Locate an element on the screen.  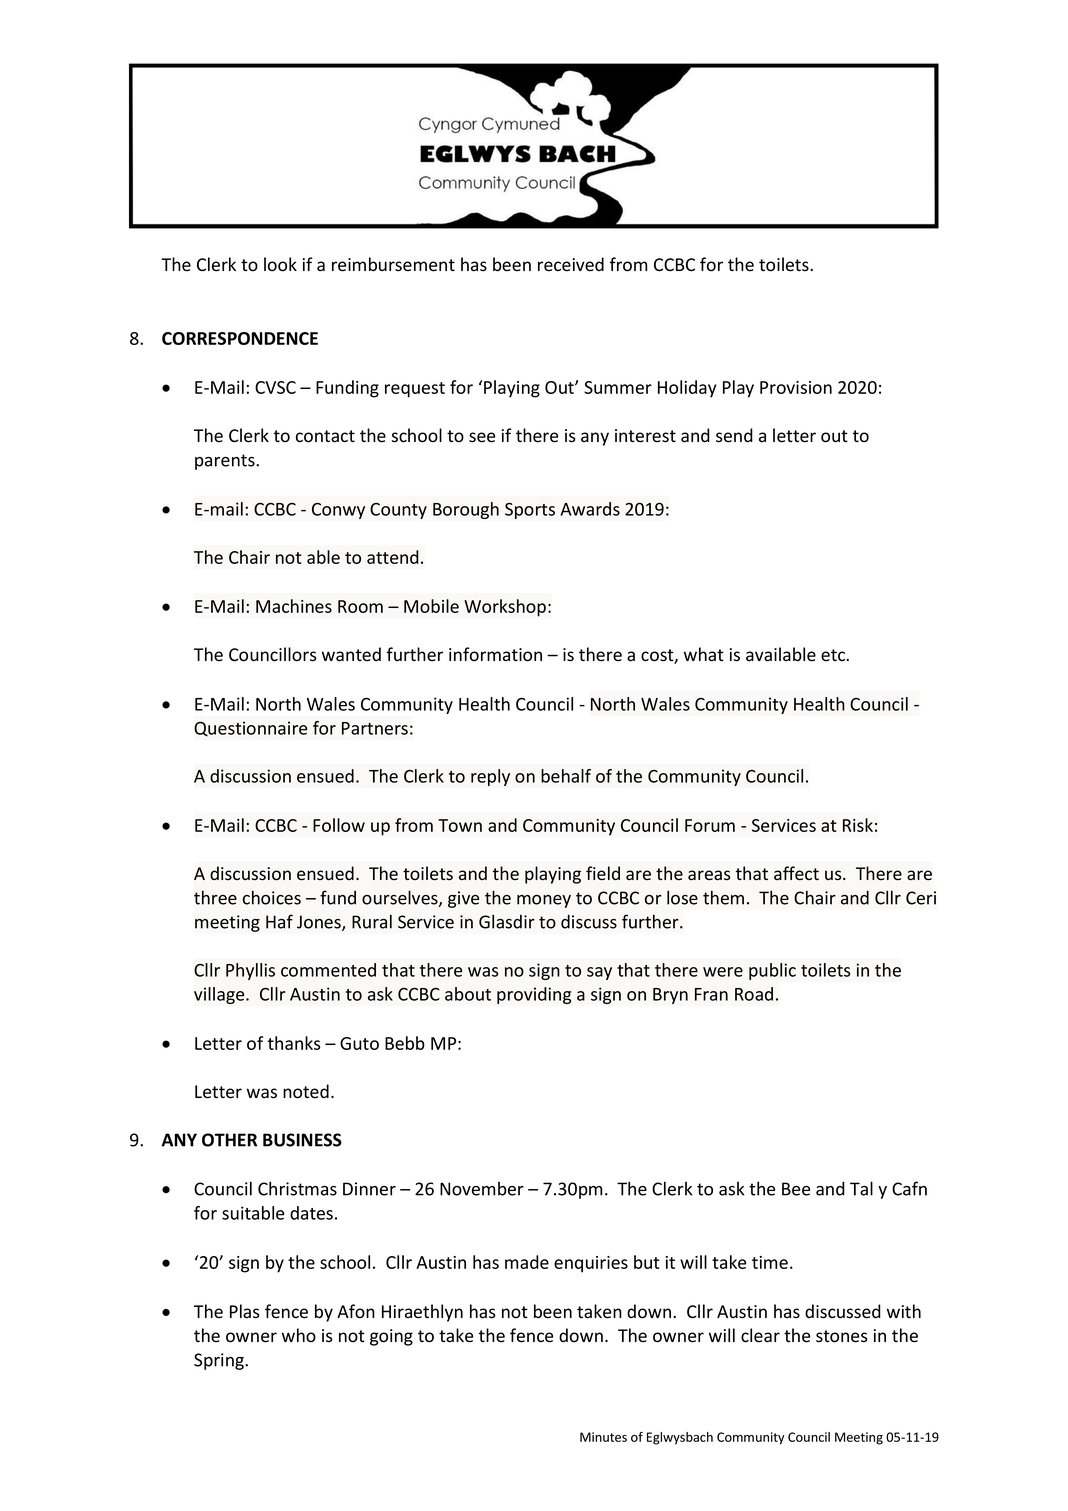
Provision is located at coordinates (796, 387).
